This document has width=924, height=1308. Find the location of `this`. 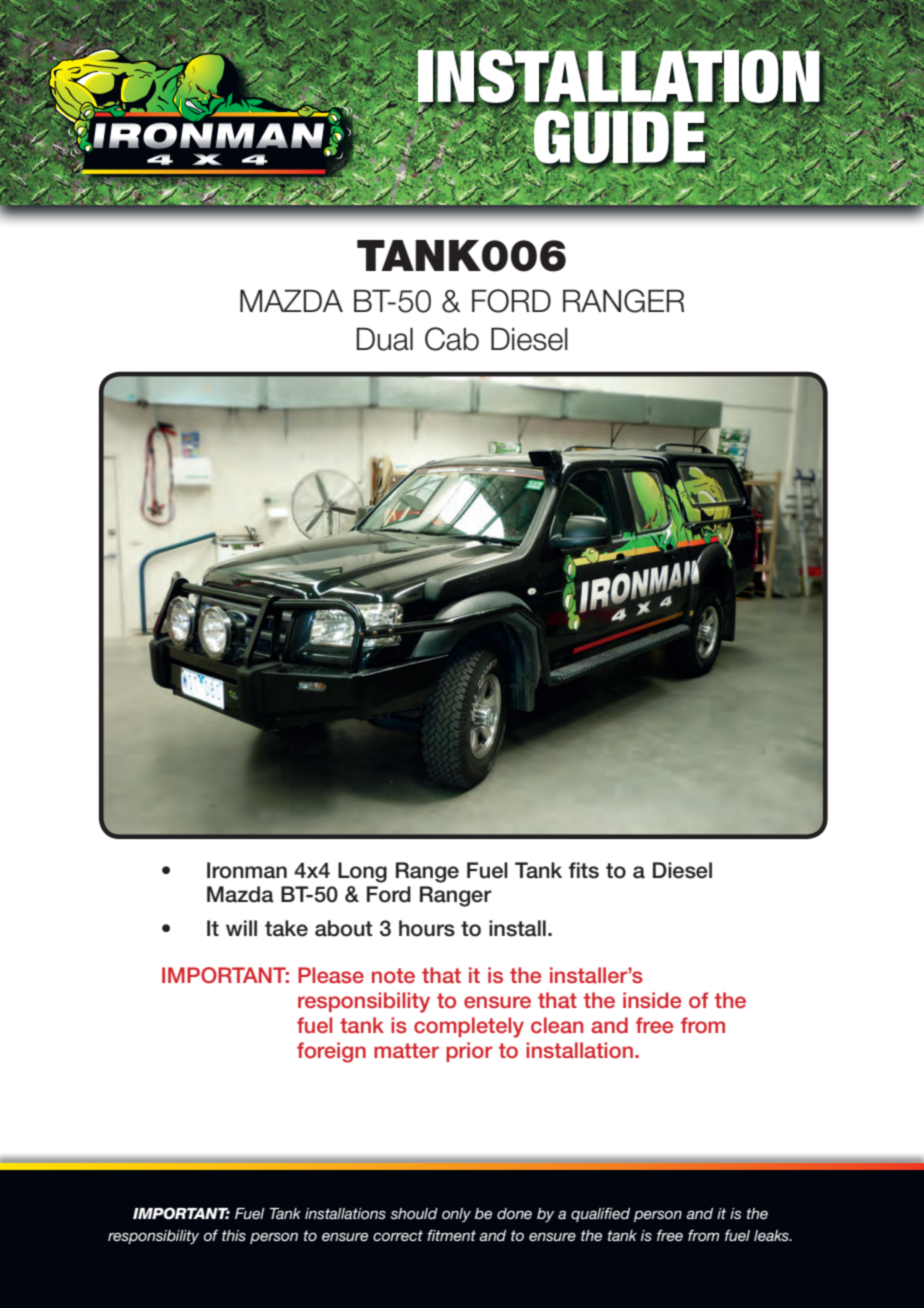

this is located at coordinates (234, 1235).
